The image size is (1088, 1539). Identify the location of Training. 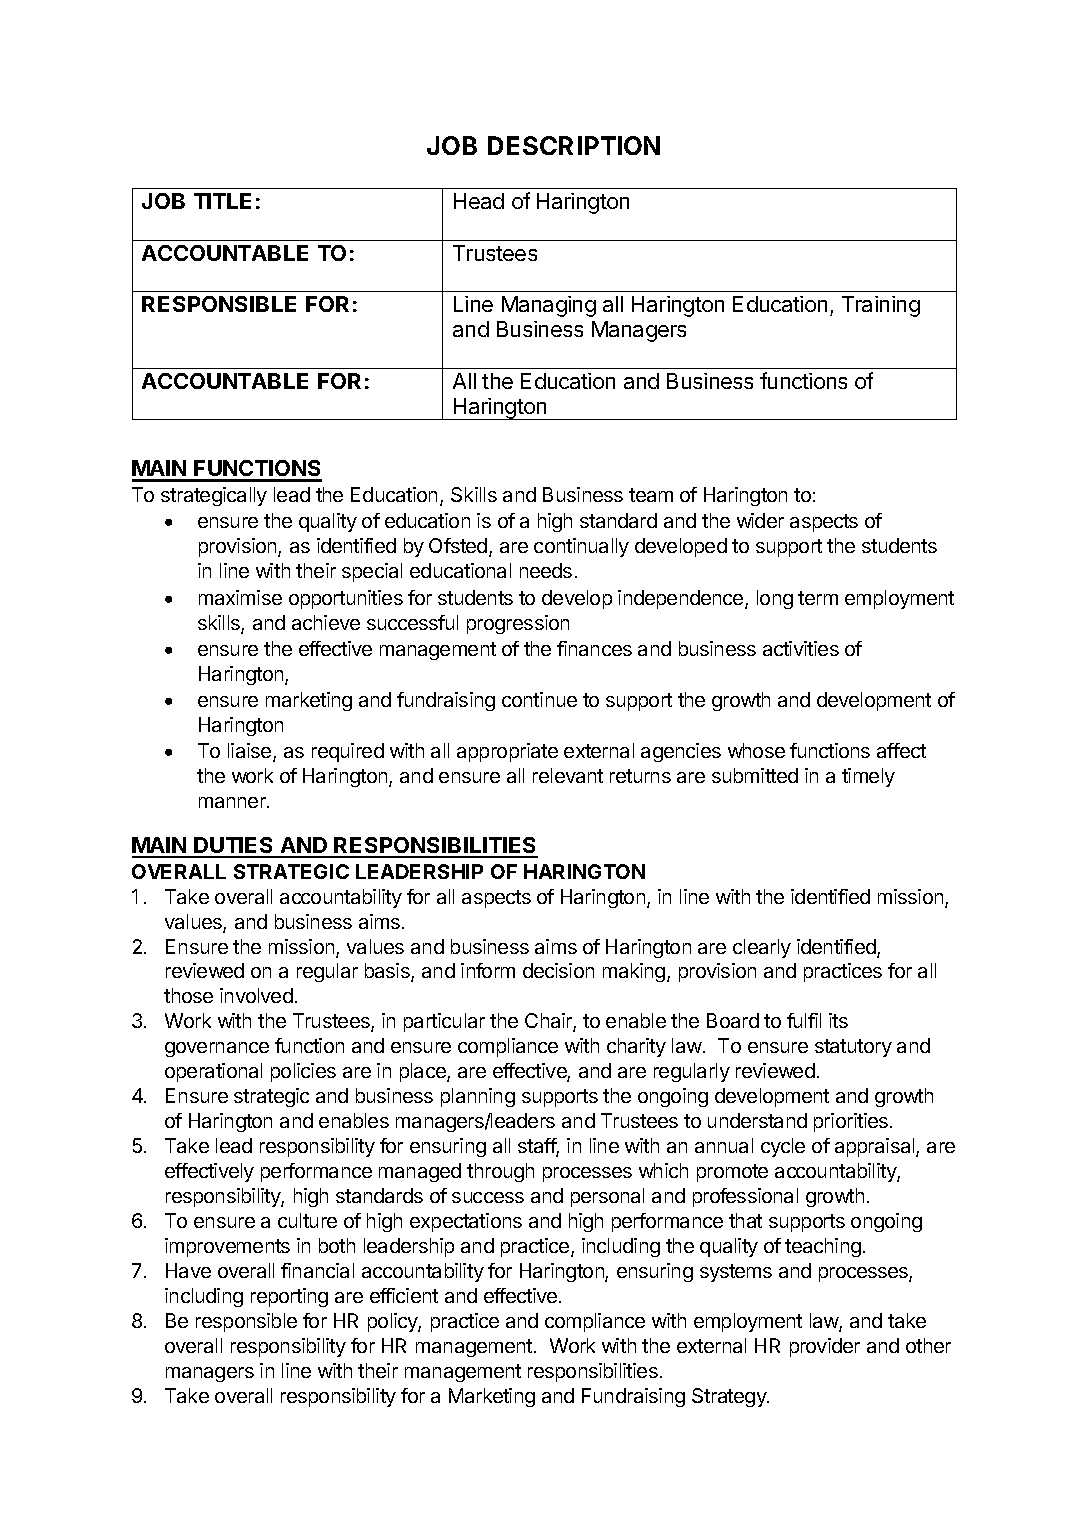
(881, 306).
